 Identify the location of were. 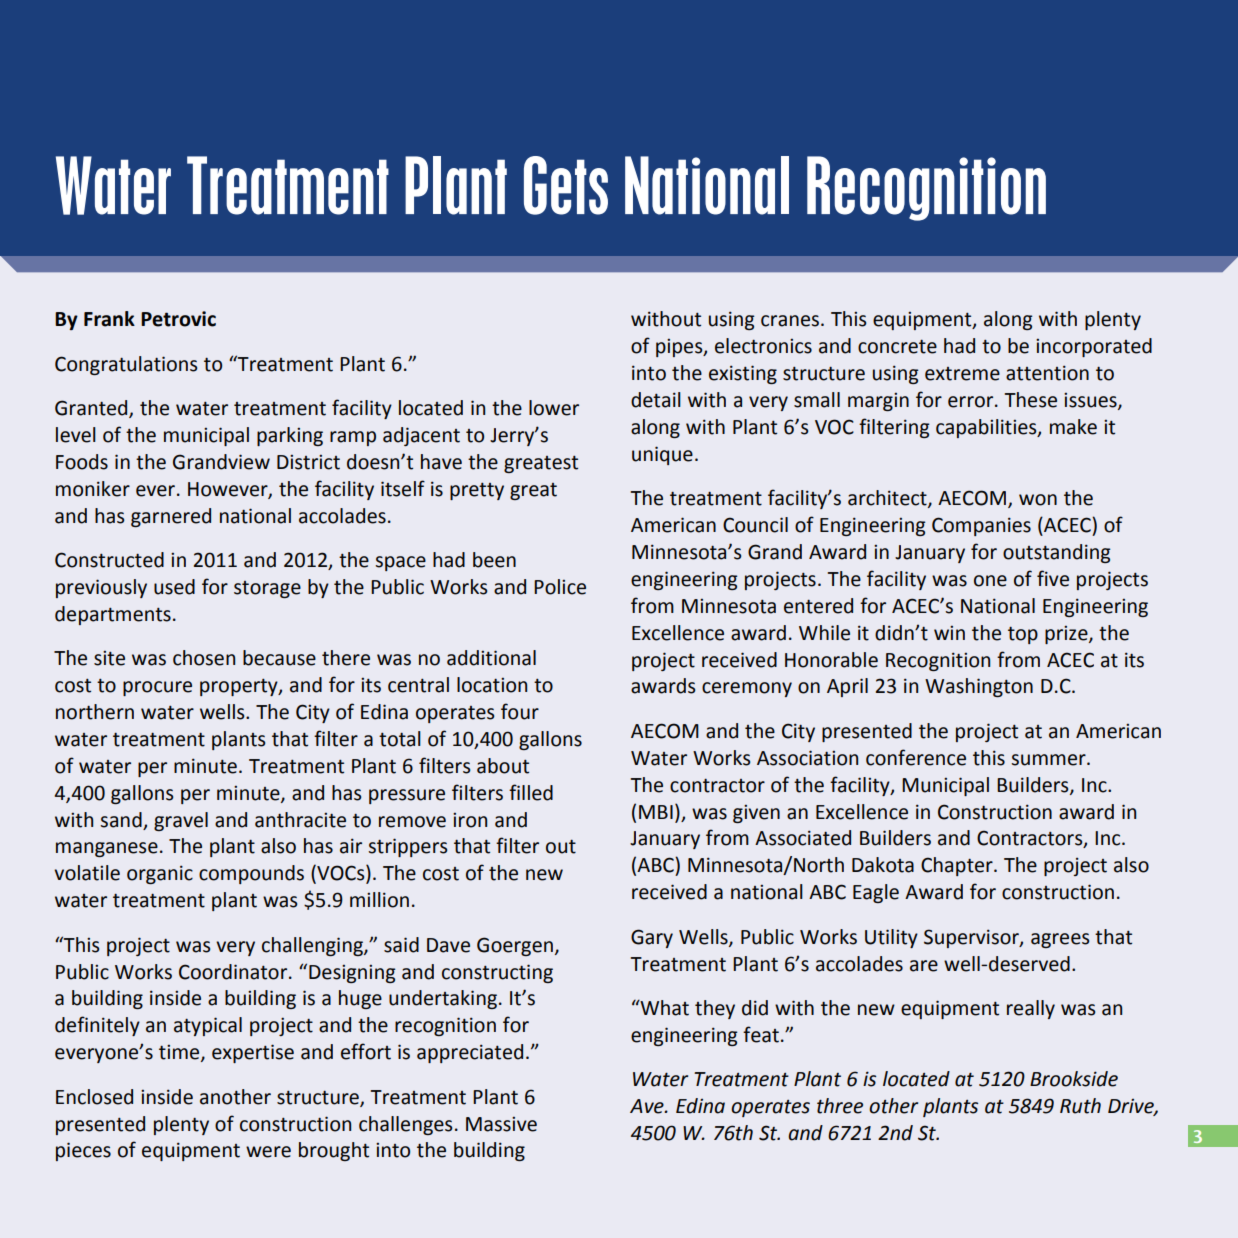
(268, 1152).
